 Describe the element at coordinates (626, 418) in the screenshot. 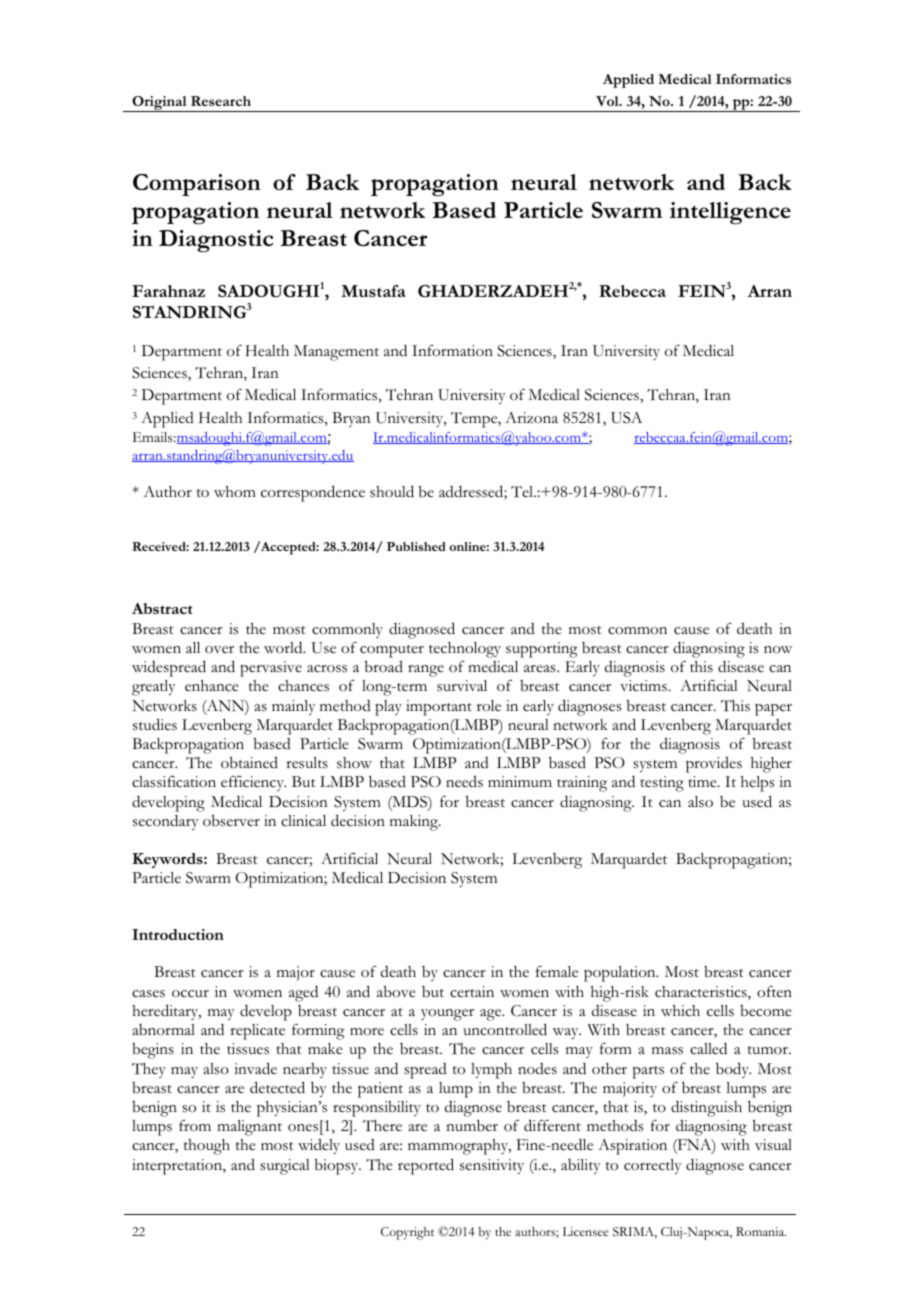

I see `USA` at that location.
